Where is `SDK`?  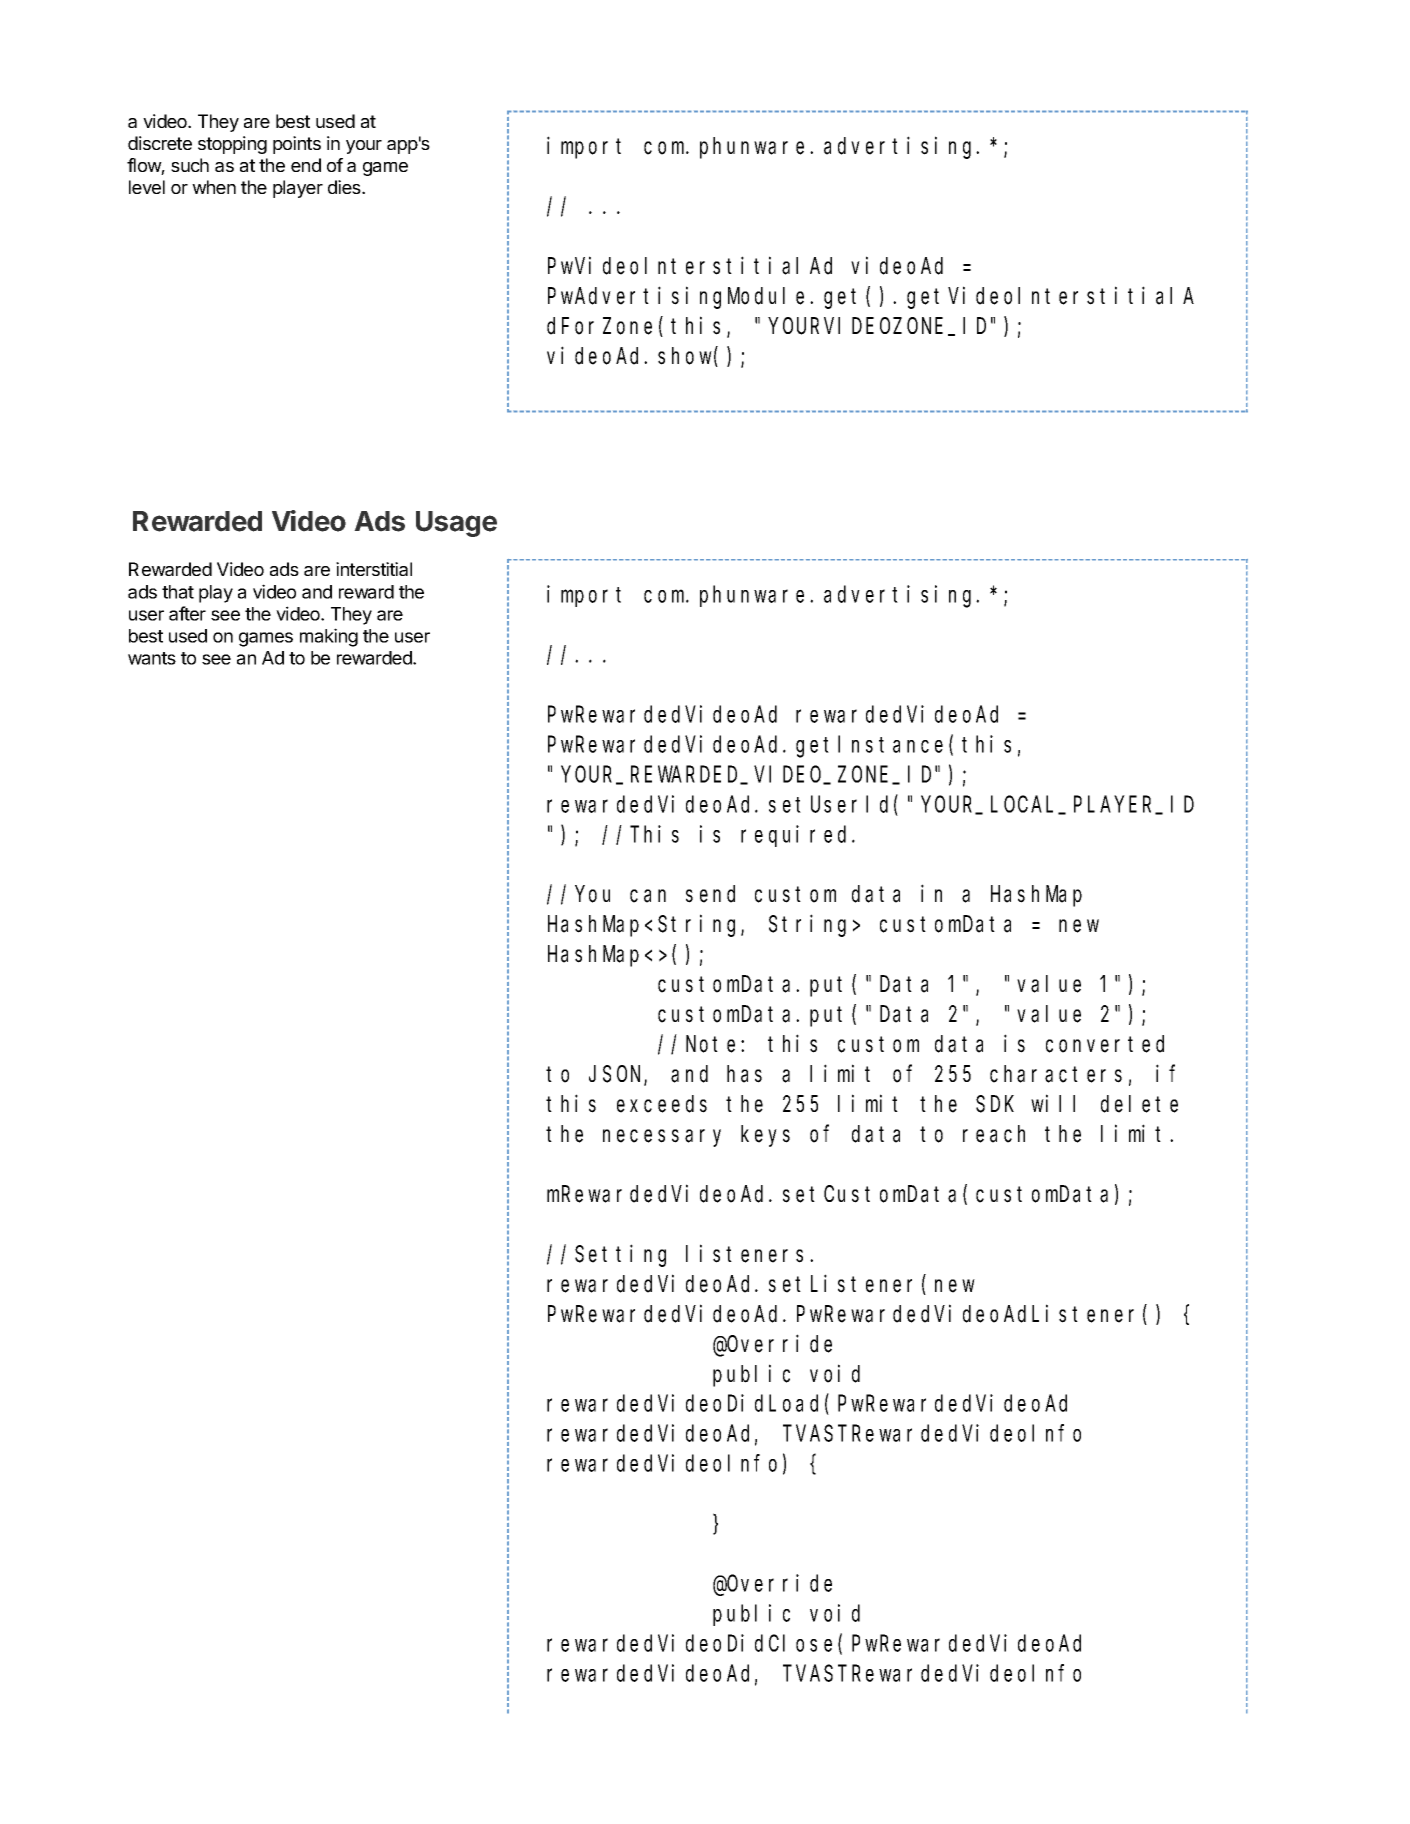
SDK is located at coordinates (995, 1104).
